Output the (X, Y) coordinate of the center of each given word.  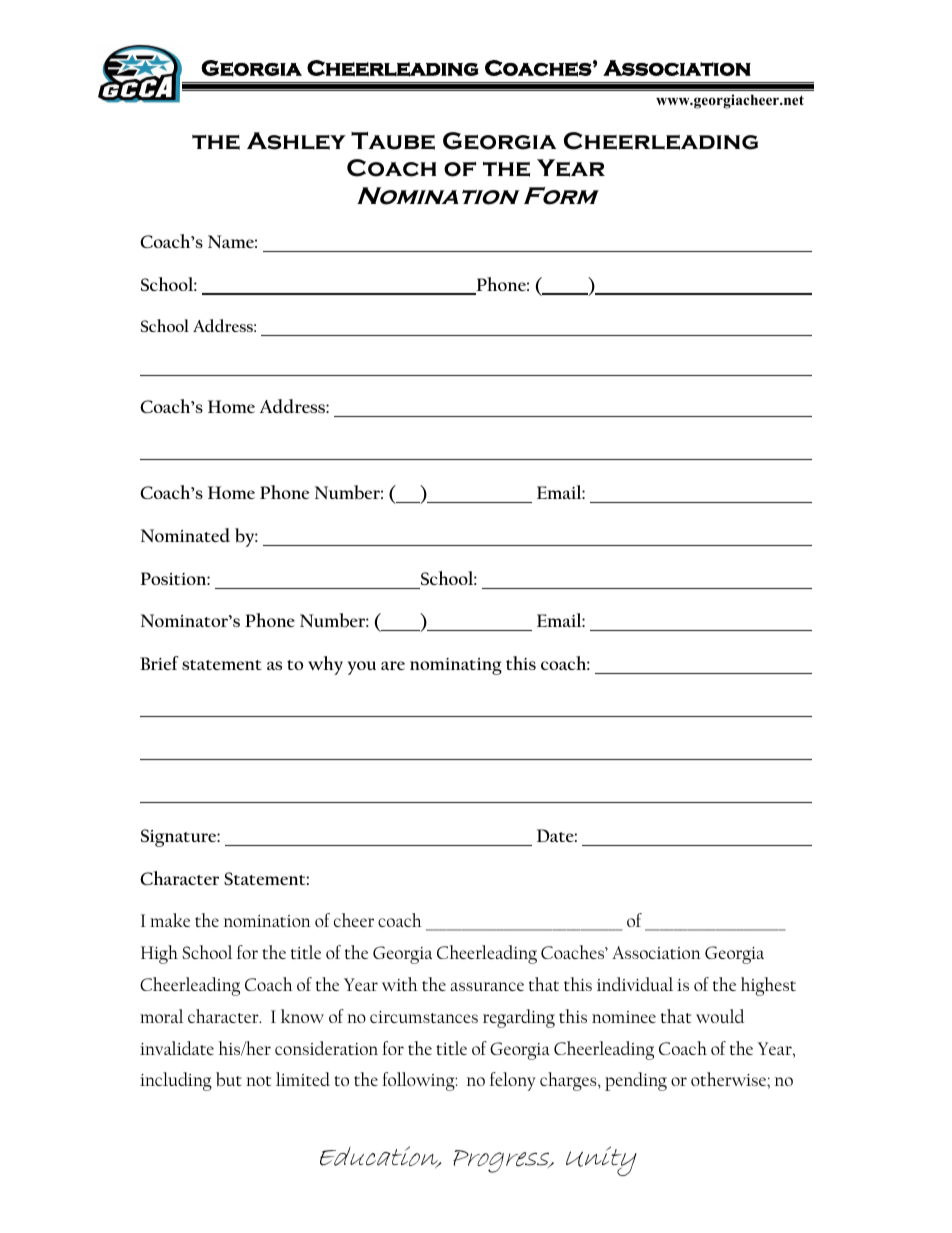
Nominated (185, 535)
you (362, 668)
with (400, 984)
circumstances (424, 1017)
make (170, 920)
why (325, 665)
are (393, 665)
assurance (487, 986)
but (229, 1079)
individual (635, 984)
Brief (159, 663)
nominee (624, 1017)
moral (161, 1016)
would (720, 1016)
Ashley (296, 141)
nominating (456, 666)
